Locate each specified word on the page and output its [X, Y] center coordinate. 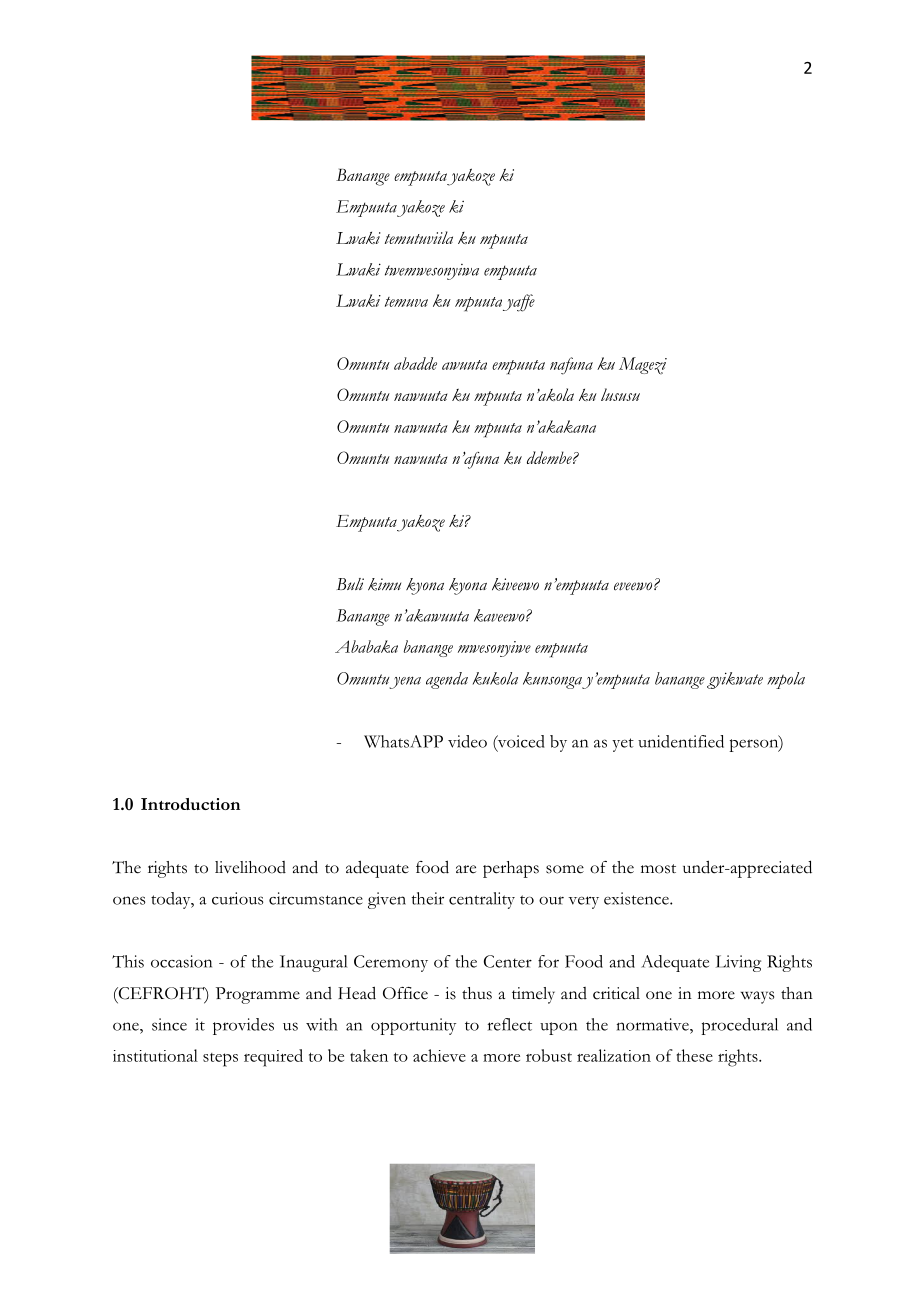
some [565, 869]
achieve [439, 1055]
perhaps [511, 869]
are [466, 869]
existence [637, 898]
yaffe [519, 303]
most [658, 869]
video [467, 741]
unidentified [681, 741]
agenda [447, 680]
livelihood [250, 867]
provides [243, 1026]
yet [623, 745]
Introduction [190, 804]
